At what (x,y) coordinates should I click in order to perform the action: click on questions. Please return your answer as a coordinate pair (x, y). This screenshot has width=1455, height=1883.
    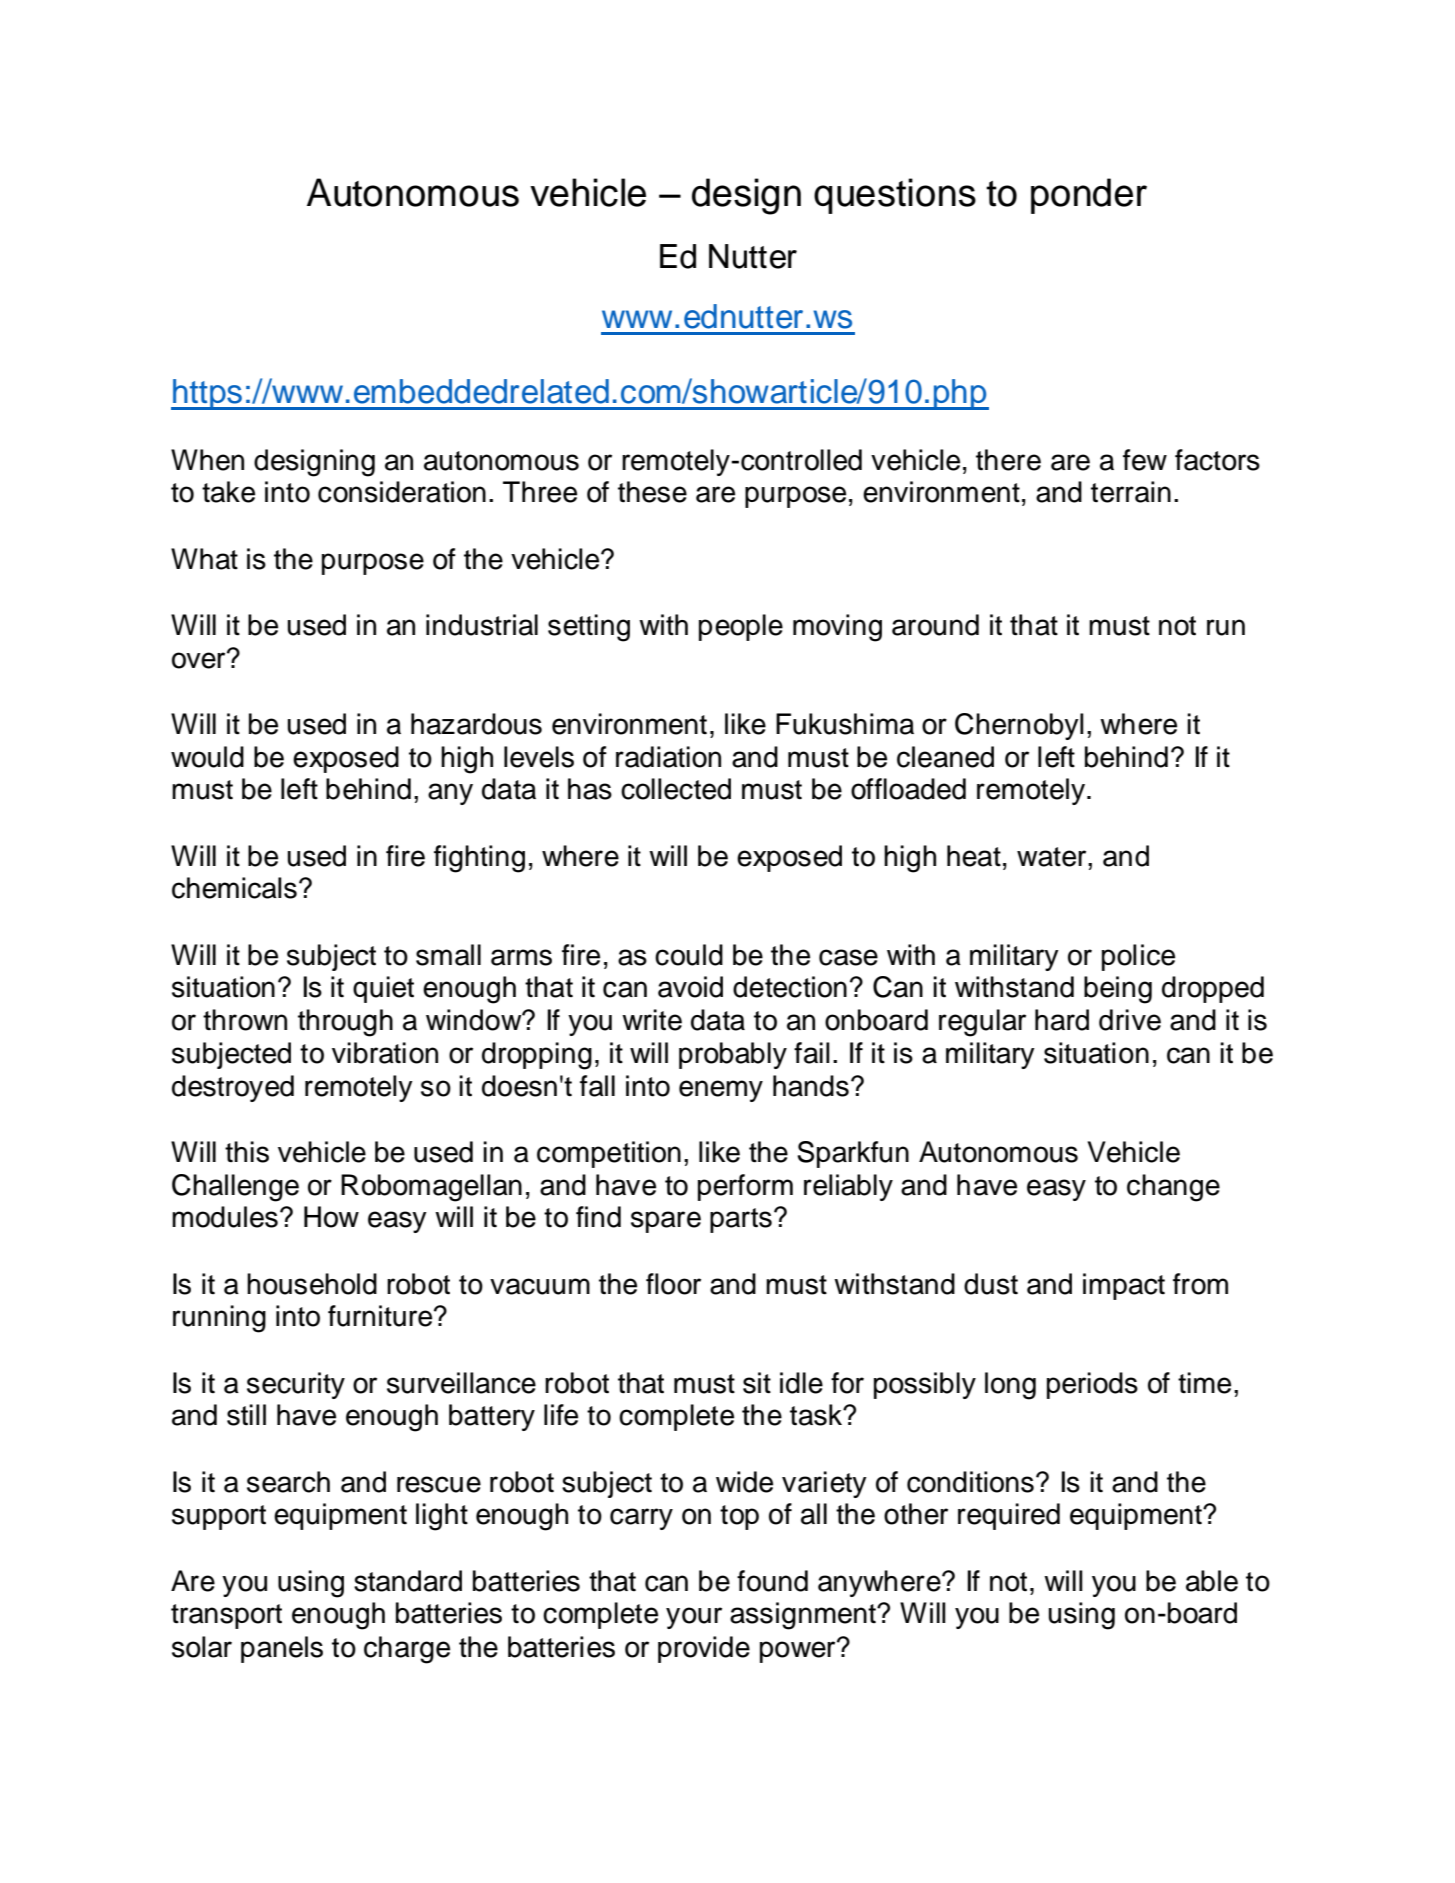
    Looking at the image, I should click on (895, 196).
